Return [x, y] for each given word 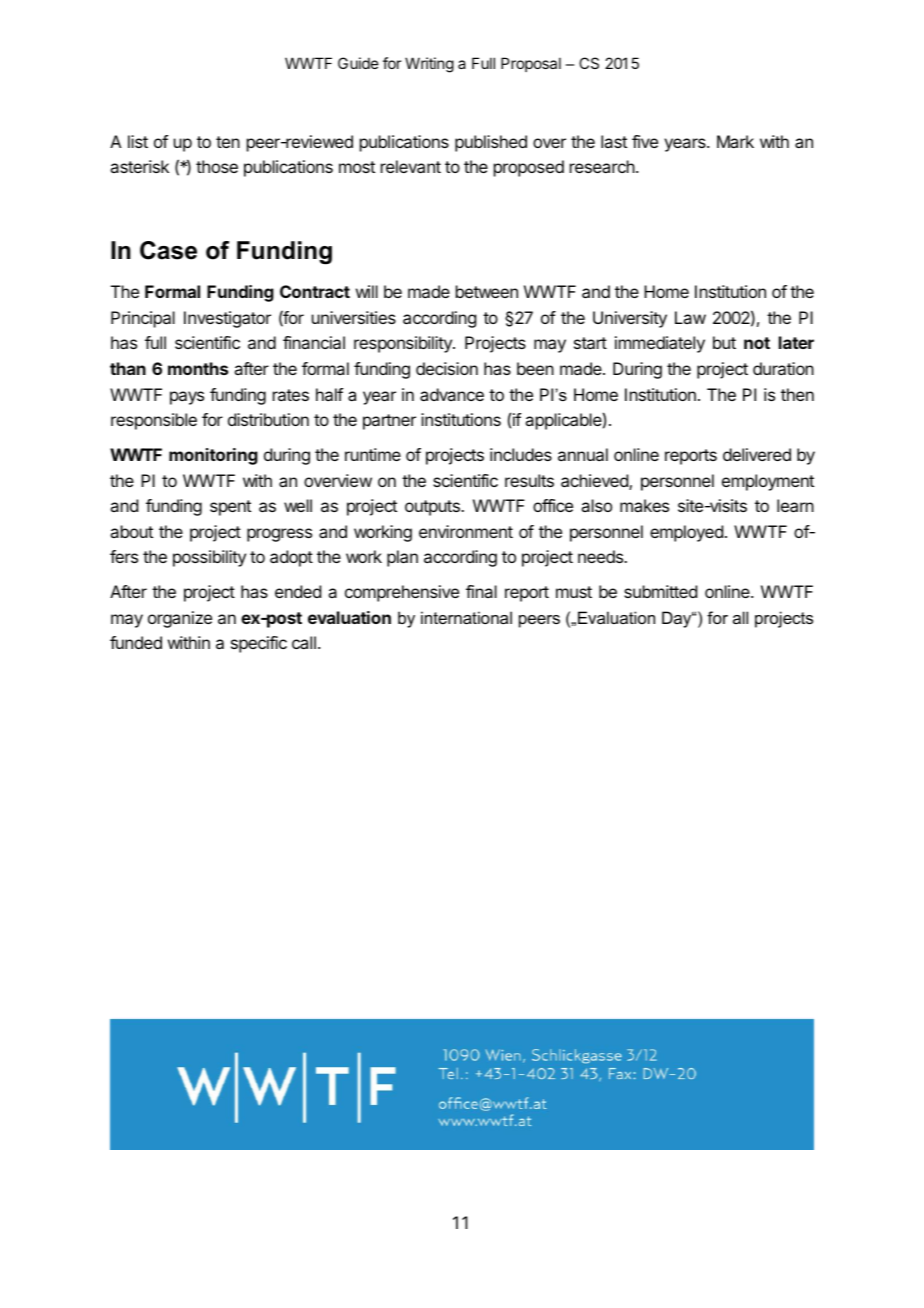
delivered [757, 454]
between [487, 291]
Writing [429, 65]
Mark [735, 141]
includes [521, 454]
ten [228, 142]
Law [690, 317]
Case [168, 250]
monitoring [213, 456]
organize [180, 619]
